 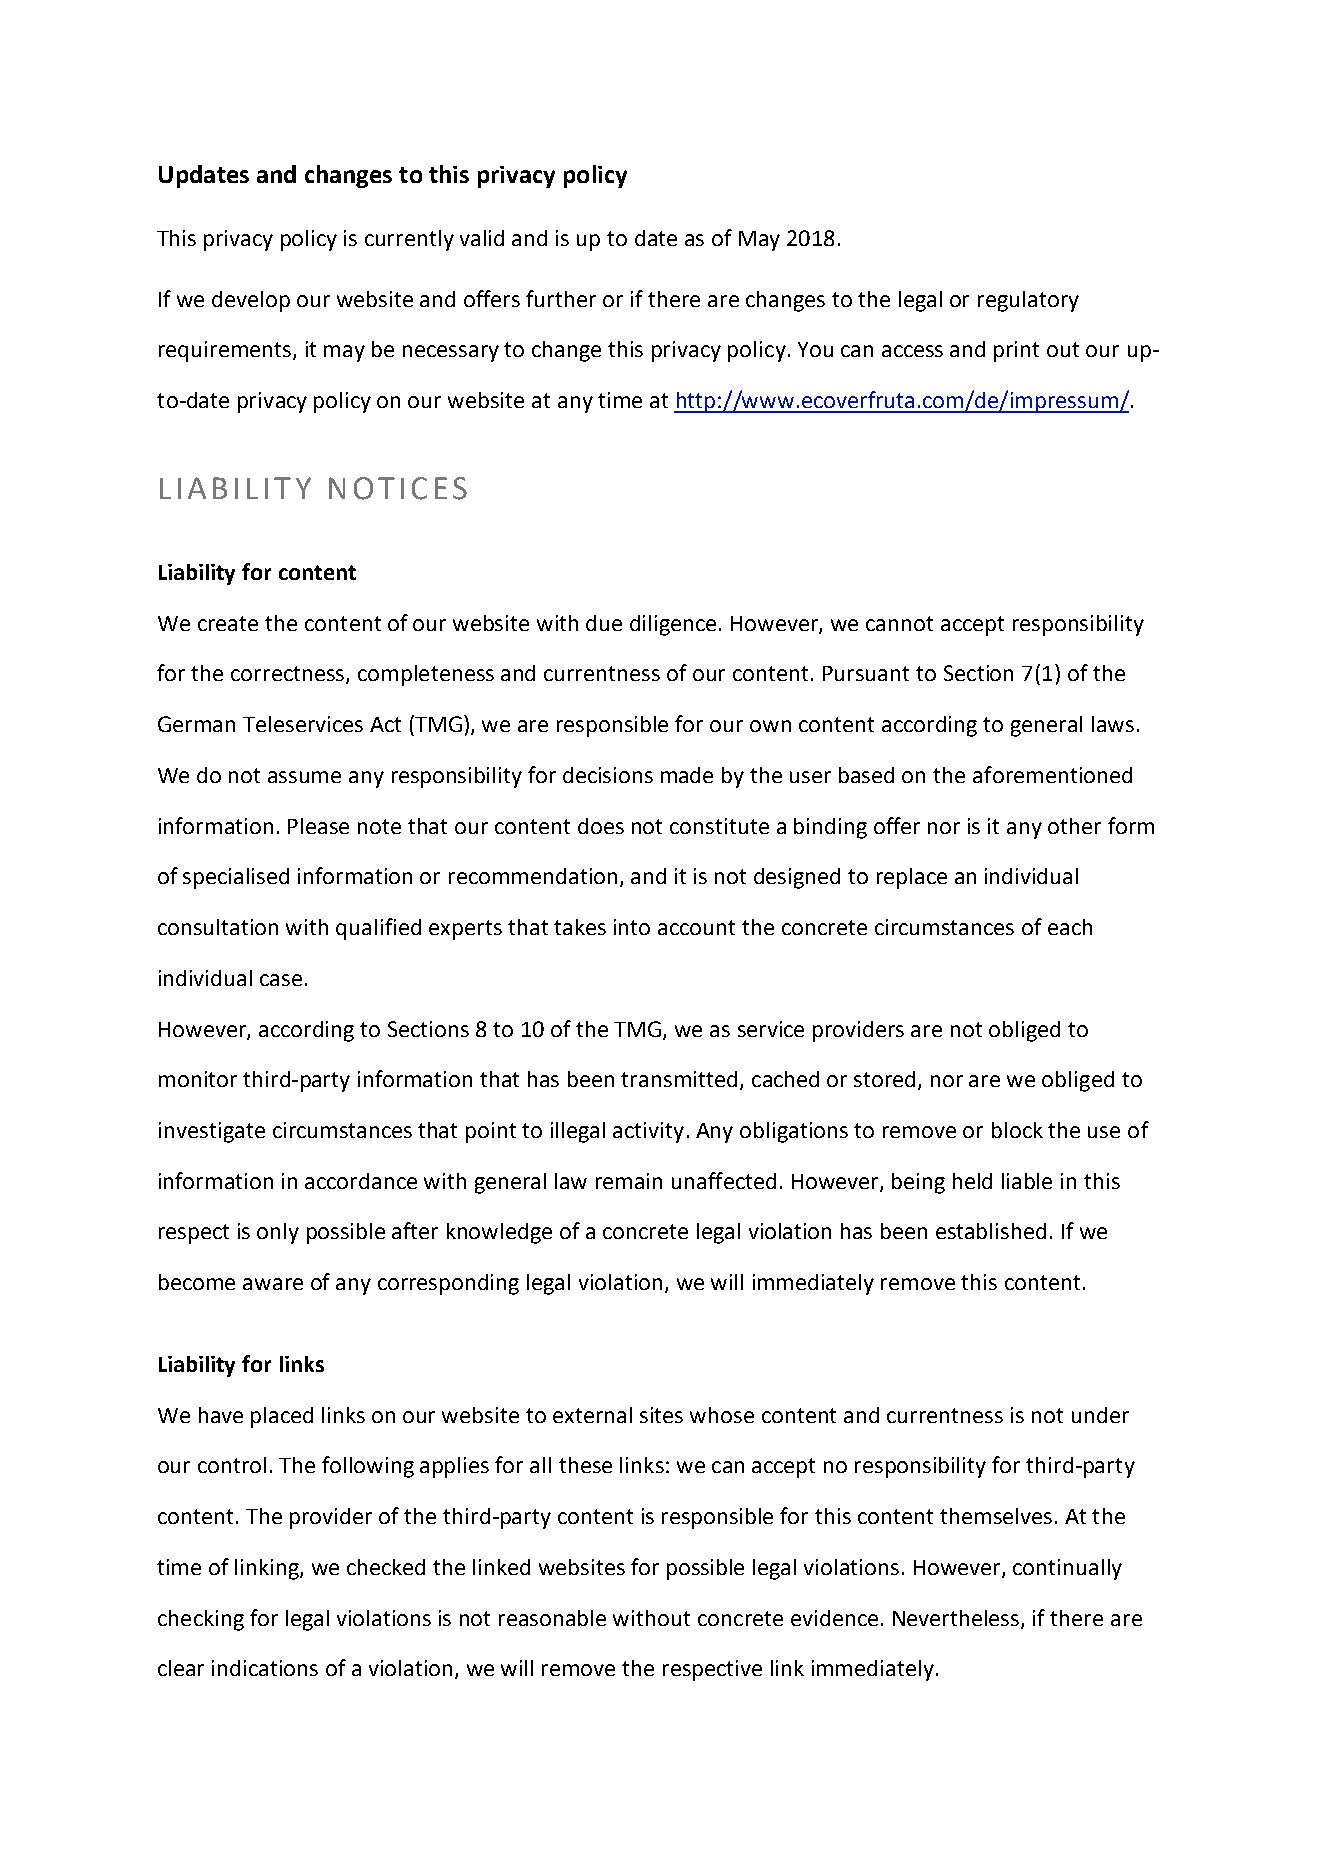 I want to click on liable, so click(x=1027, y=1181).
